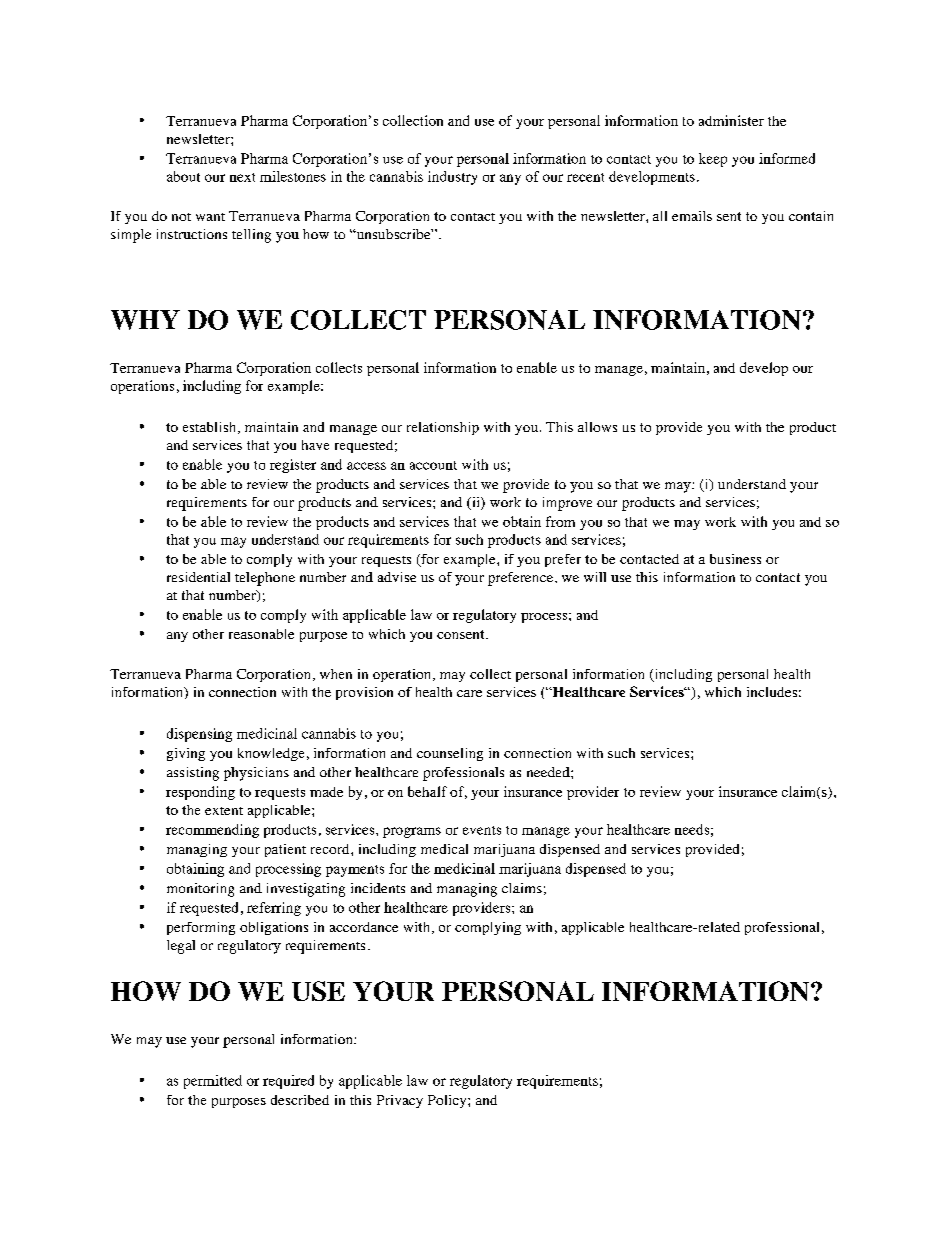 This screenshot has height=1233, width=952. I want to click on assisting, so click(193, 774).
